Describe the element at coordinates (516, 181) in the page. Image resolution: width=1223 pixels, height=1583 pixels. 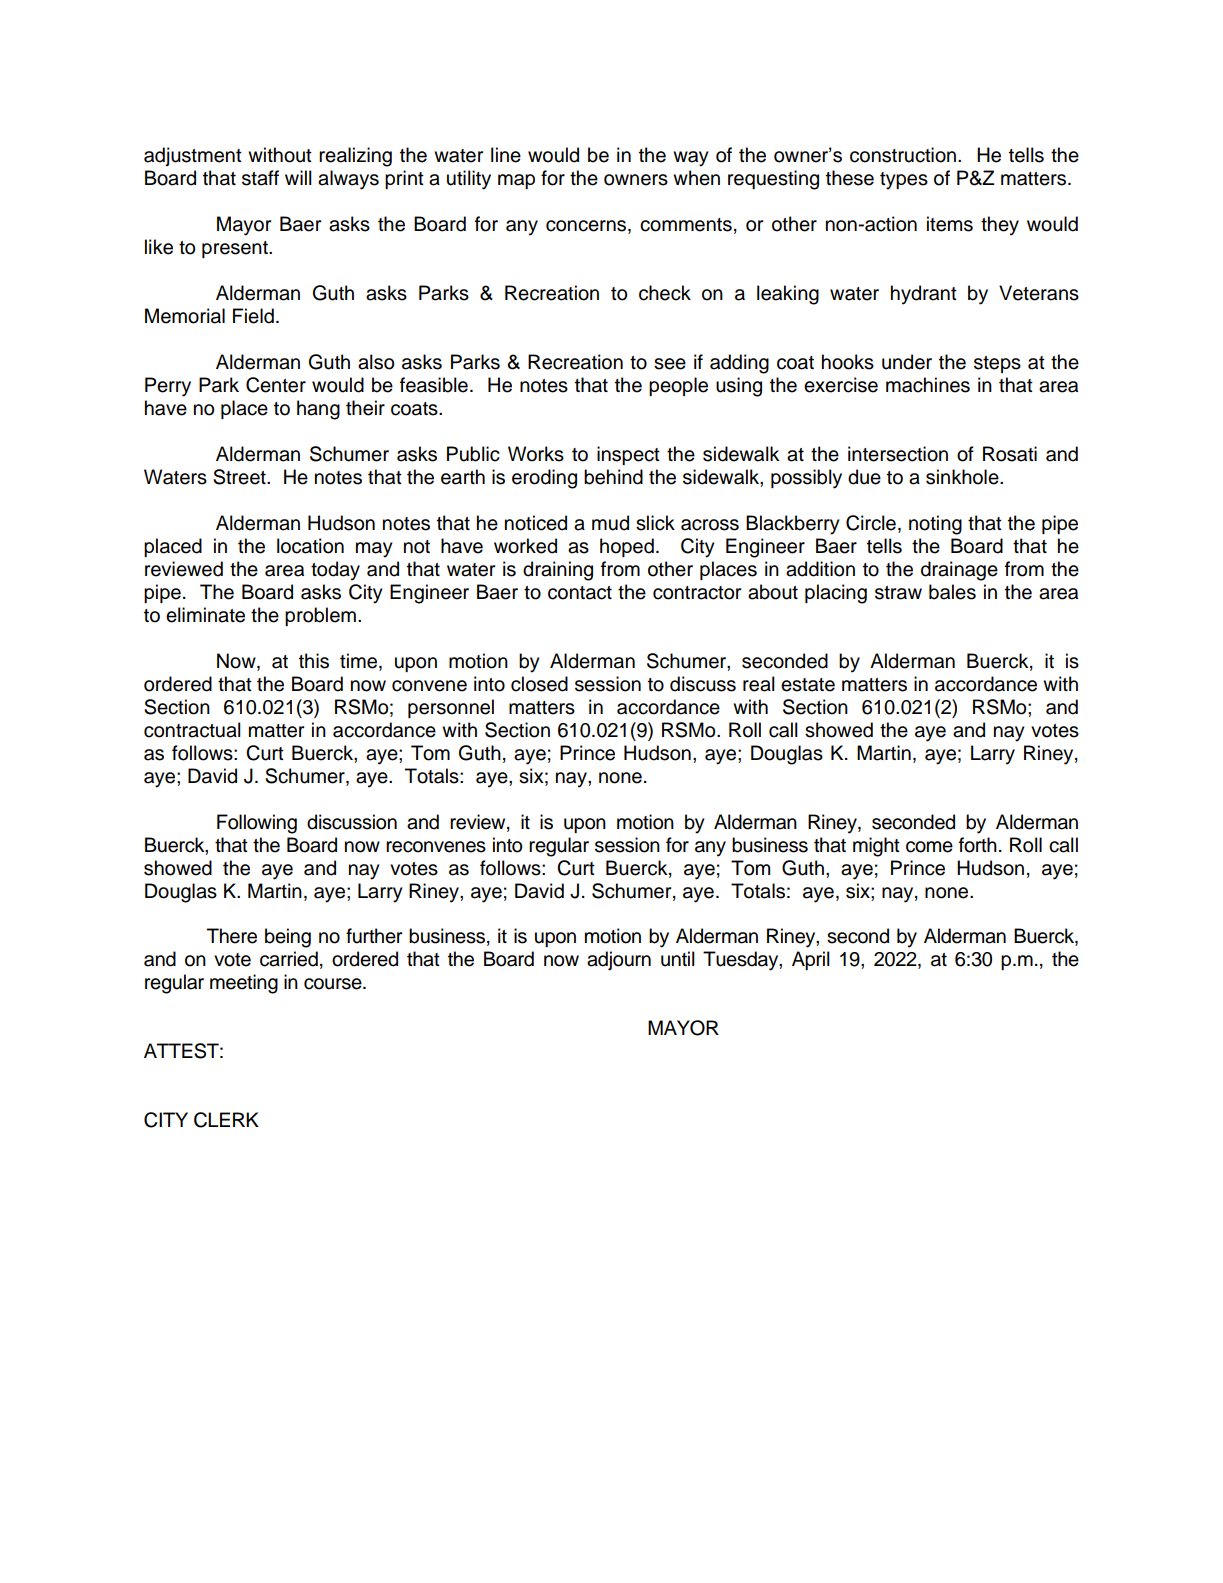
I see `map` at that location.
